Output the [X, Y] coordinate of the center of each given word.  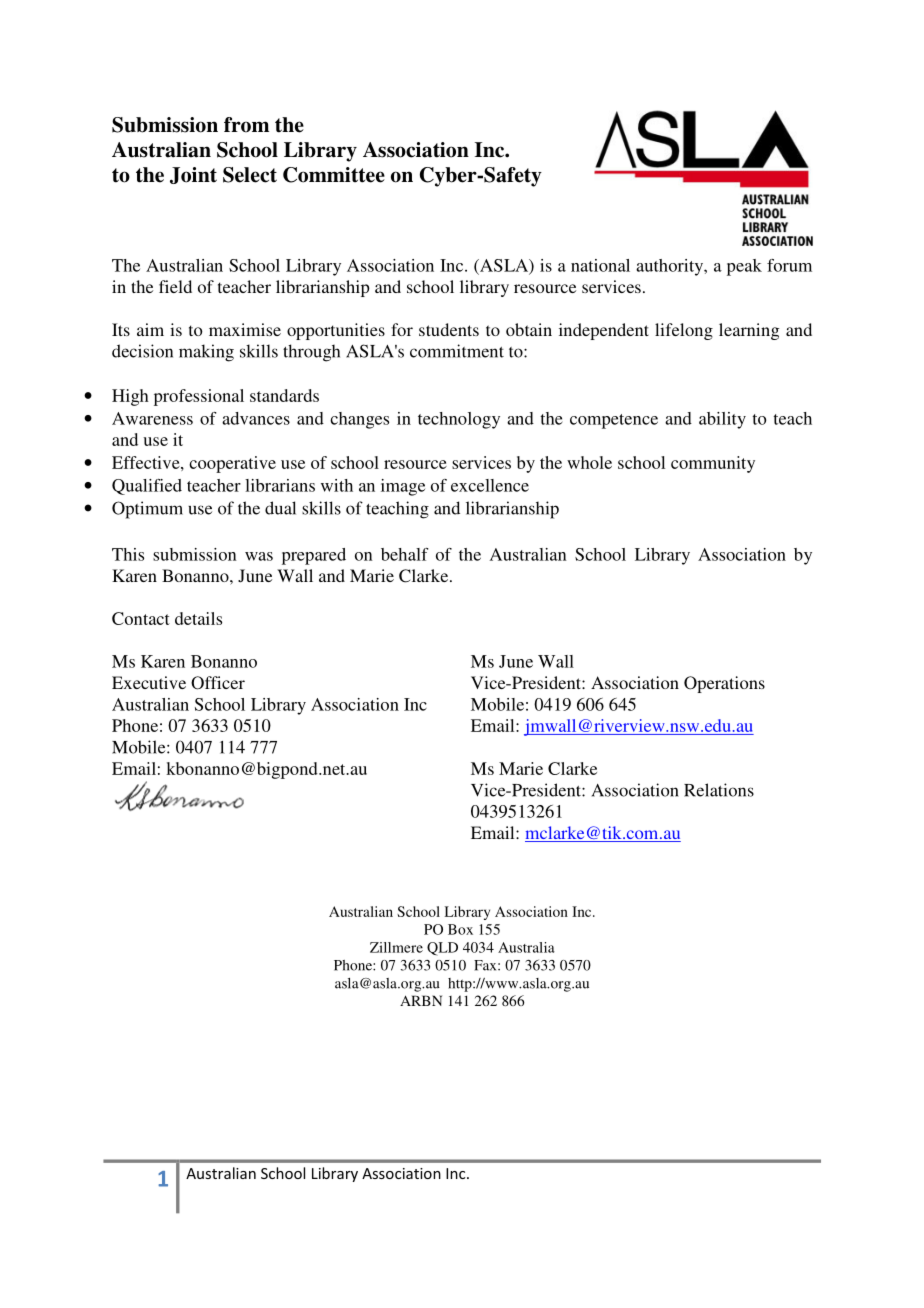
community [713, 464]
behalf [405, 554]
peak [744, 267]
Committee [334, 175]
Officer [218, 683]
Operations [724, 684]
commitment [457, 351]
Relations [719, 790]
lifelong [684, 331]
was [259, 556]
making [206, 353]
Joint [193, 175]
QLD [442, 949]
